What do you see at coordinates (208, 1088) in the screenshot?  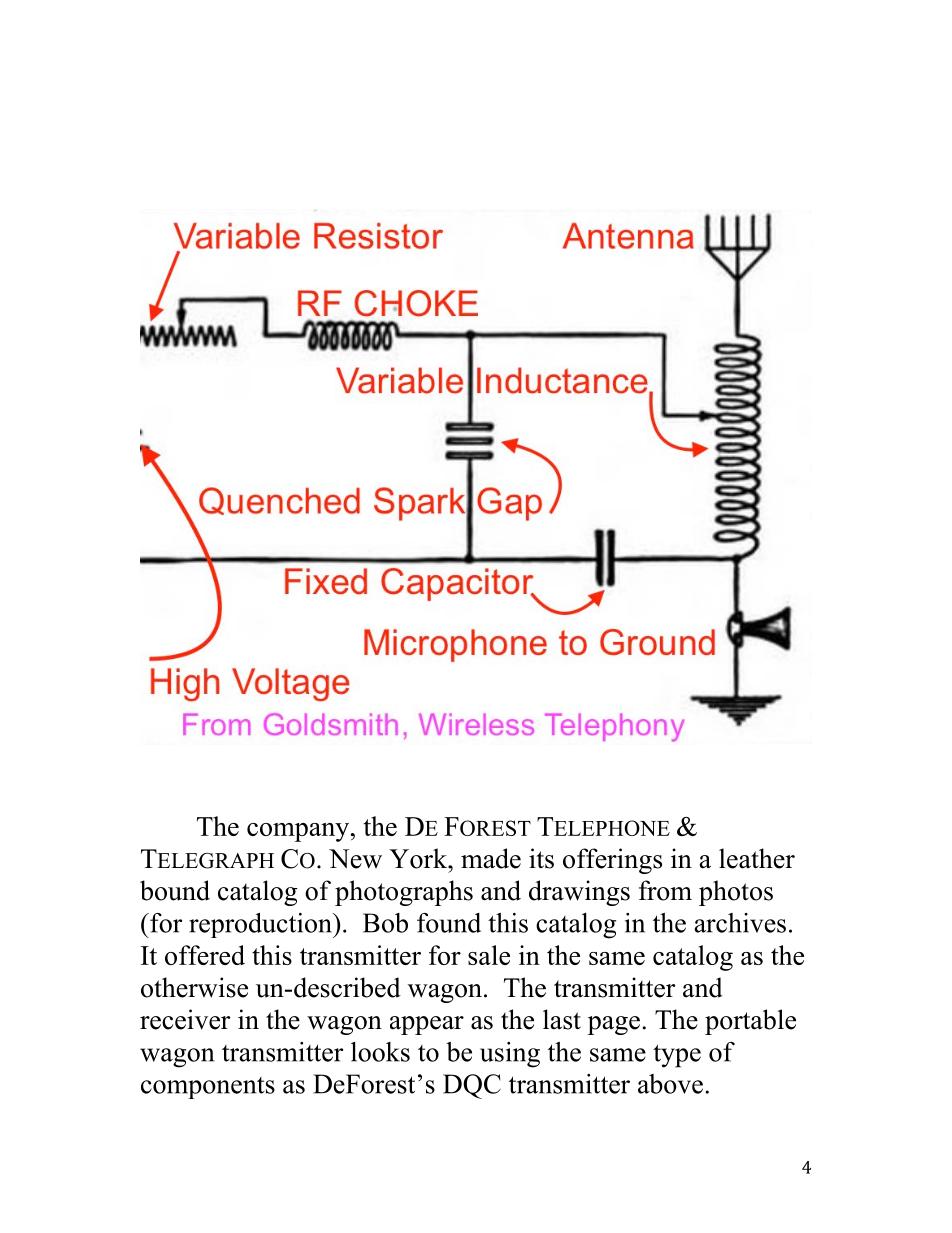 I see `components` at bounding box center [208, 1088].
